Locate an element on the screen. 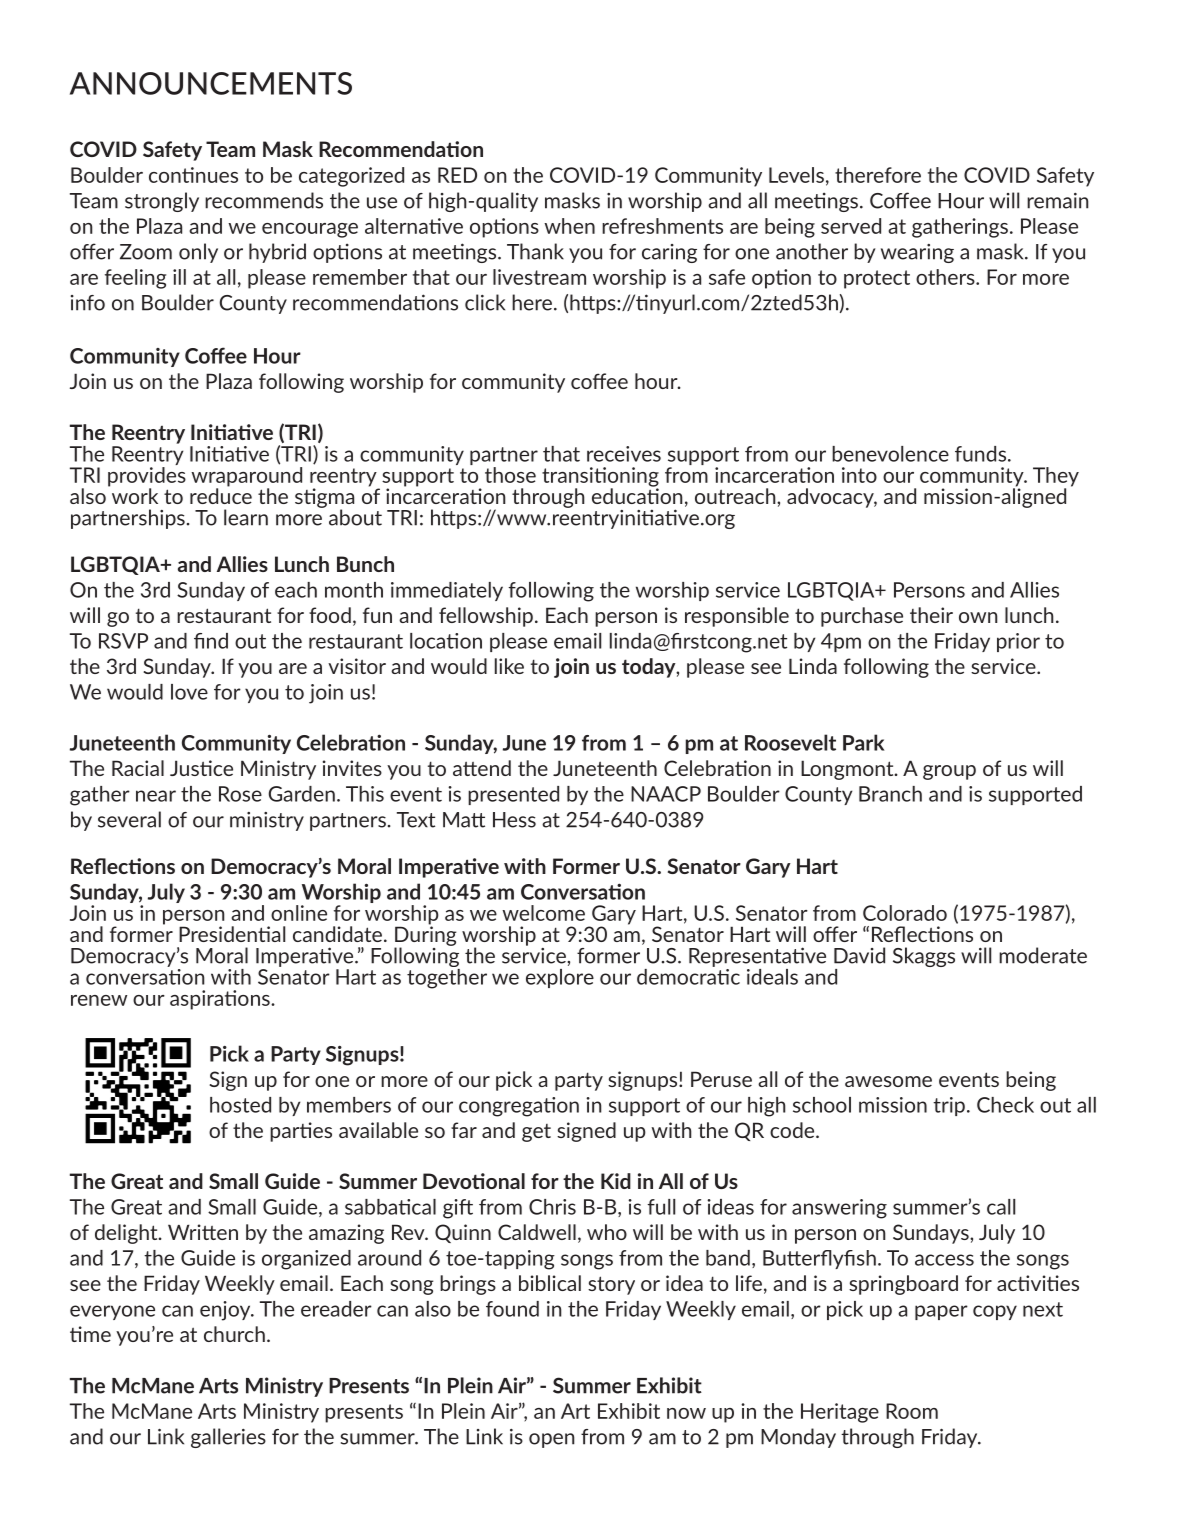  remain is located at coordinates (1058, 201).
